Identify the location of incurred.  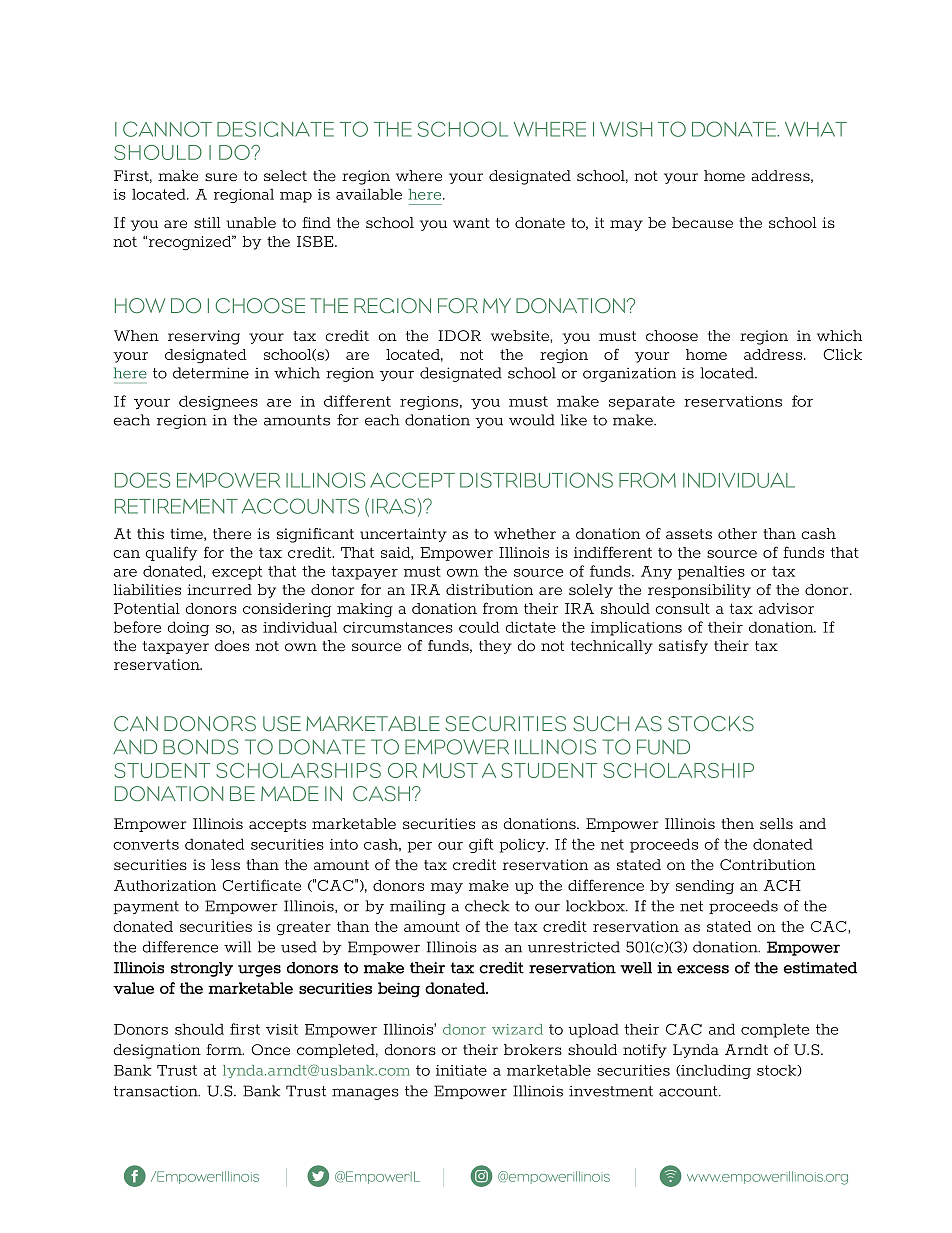
(219, 590).
